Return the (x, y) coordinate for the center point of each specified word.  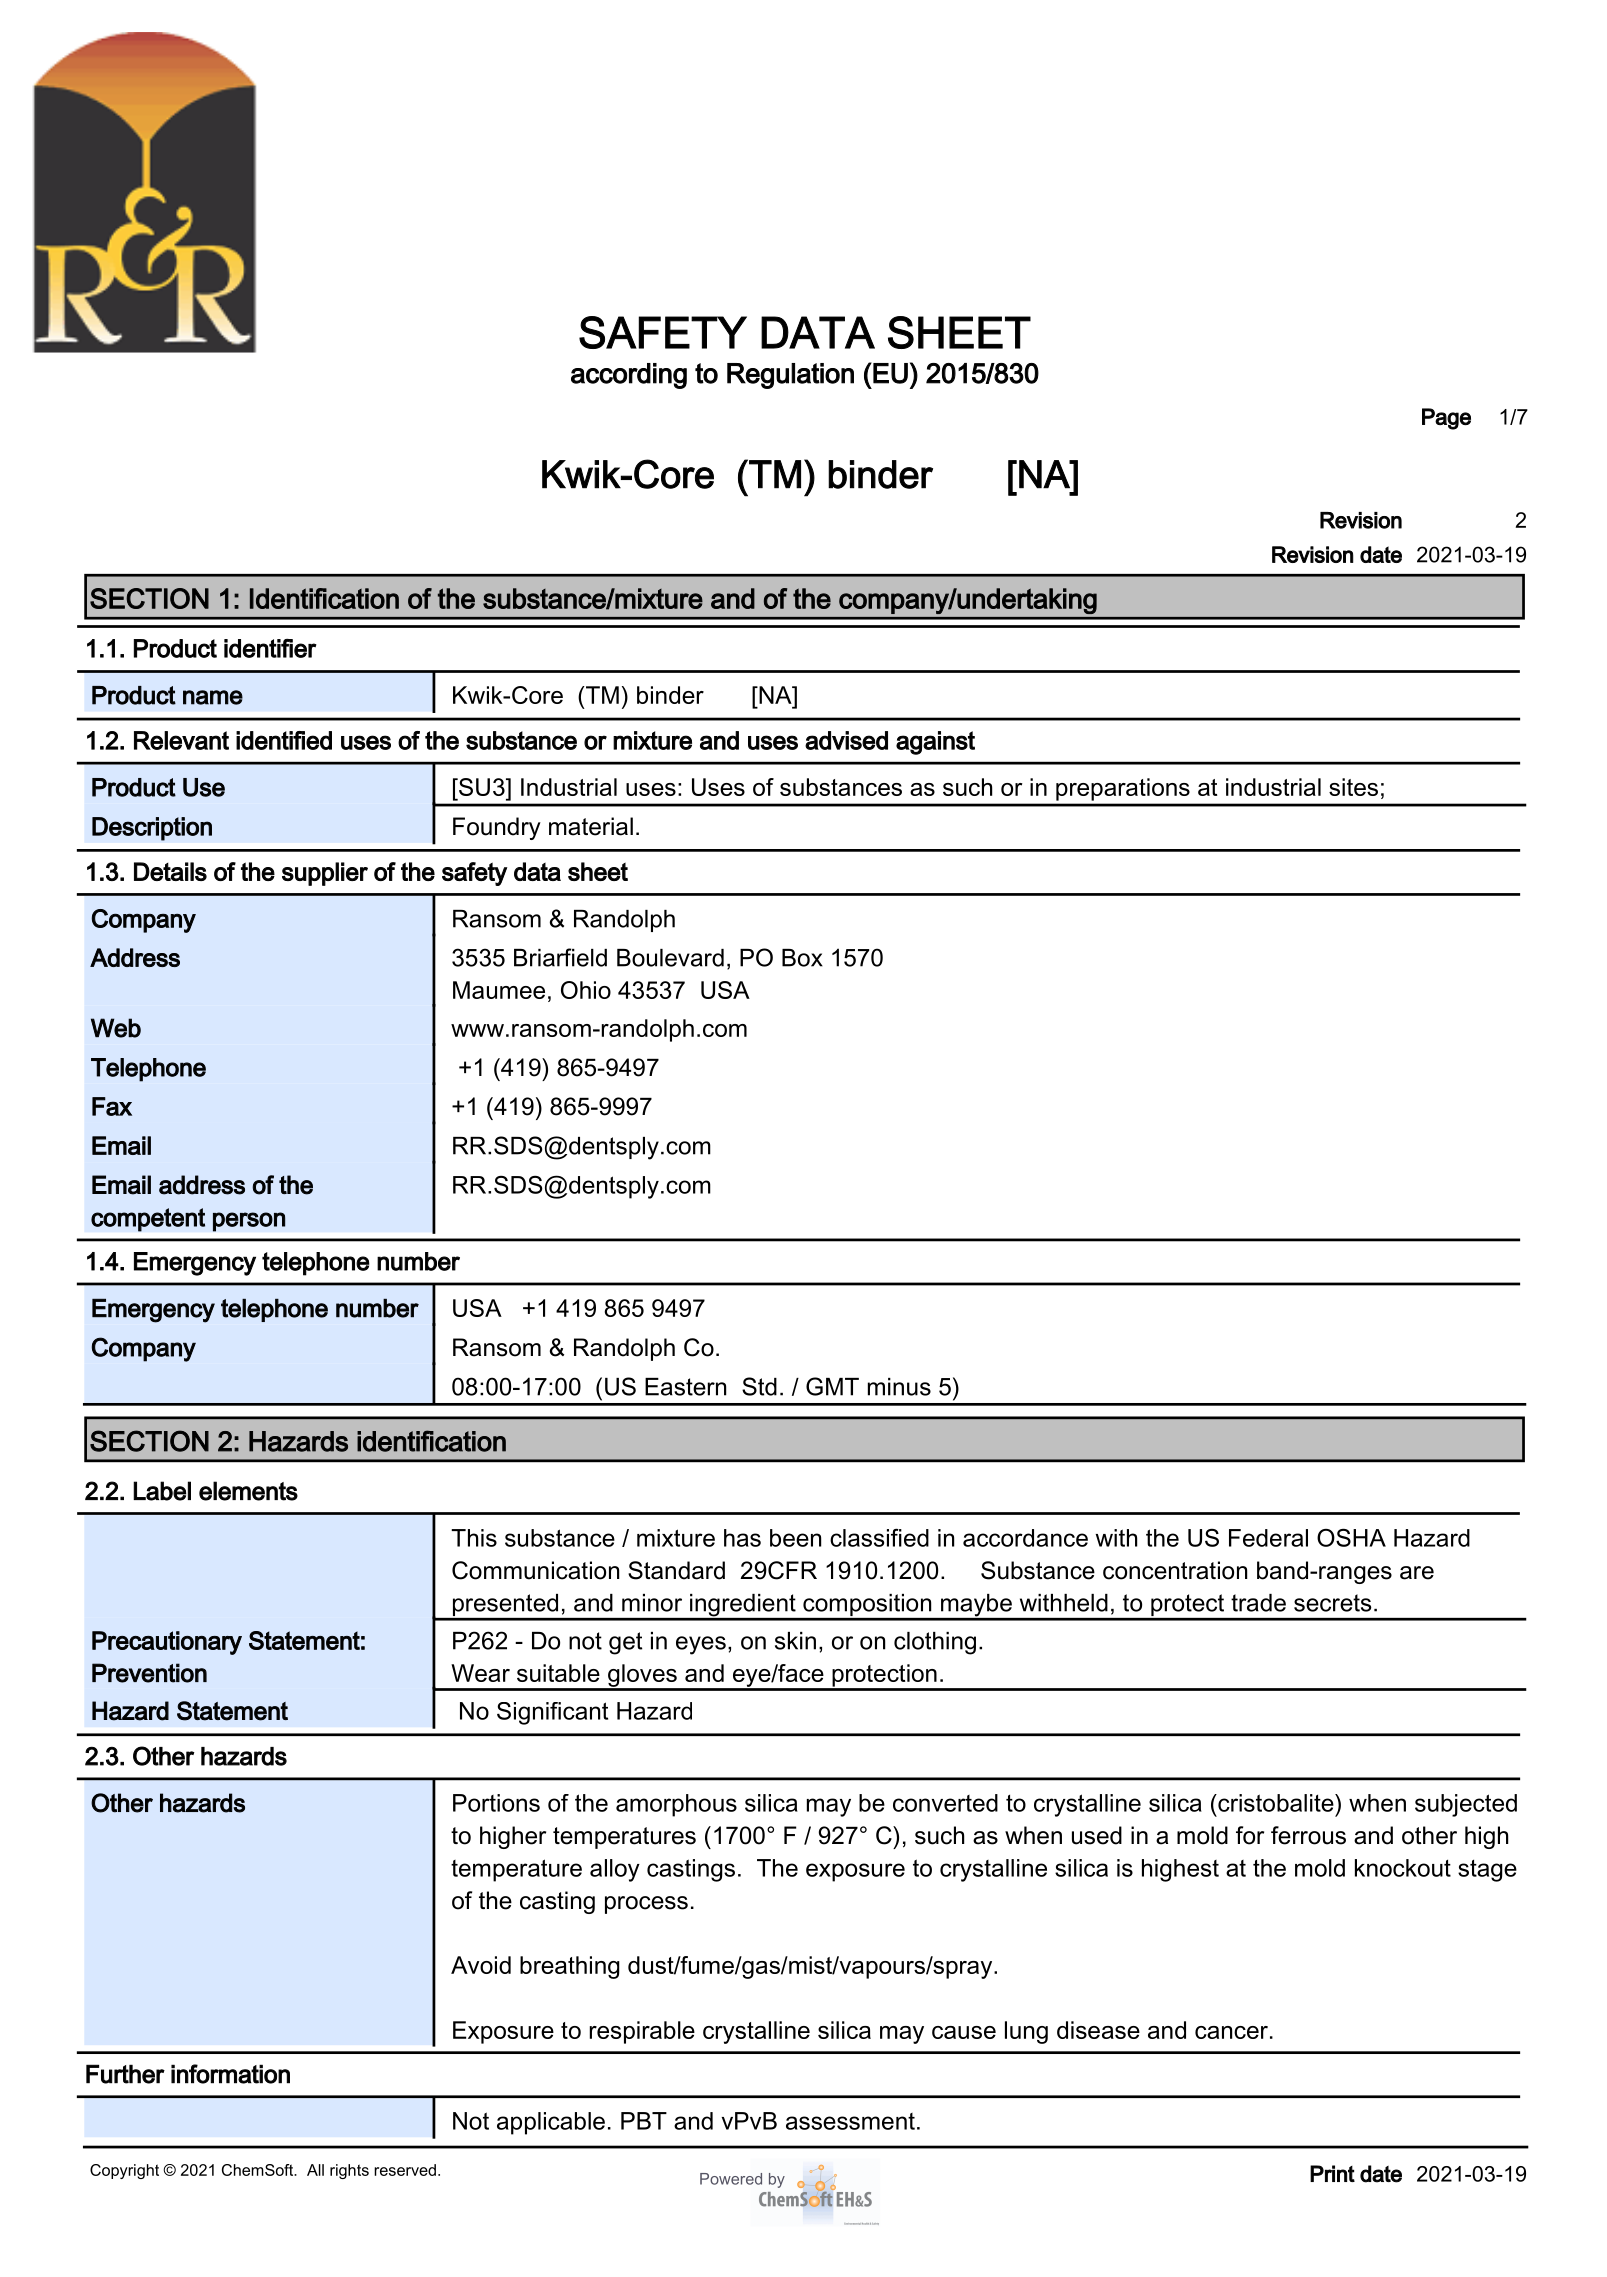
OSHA (1351, 1537)
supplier (325, 874)
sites (1353, 787)
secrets (1332, 1603)
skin (795, 1641)
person (249, 1222)
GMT (832, 1386)
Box (802, 958)
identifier (270, 648)
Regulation (790, 376)
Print (1332, 2173)
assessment (850, 2121)
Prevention (149, 1673)
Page (1446, 419)
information (230, 2074)
